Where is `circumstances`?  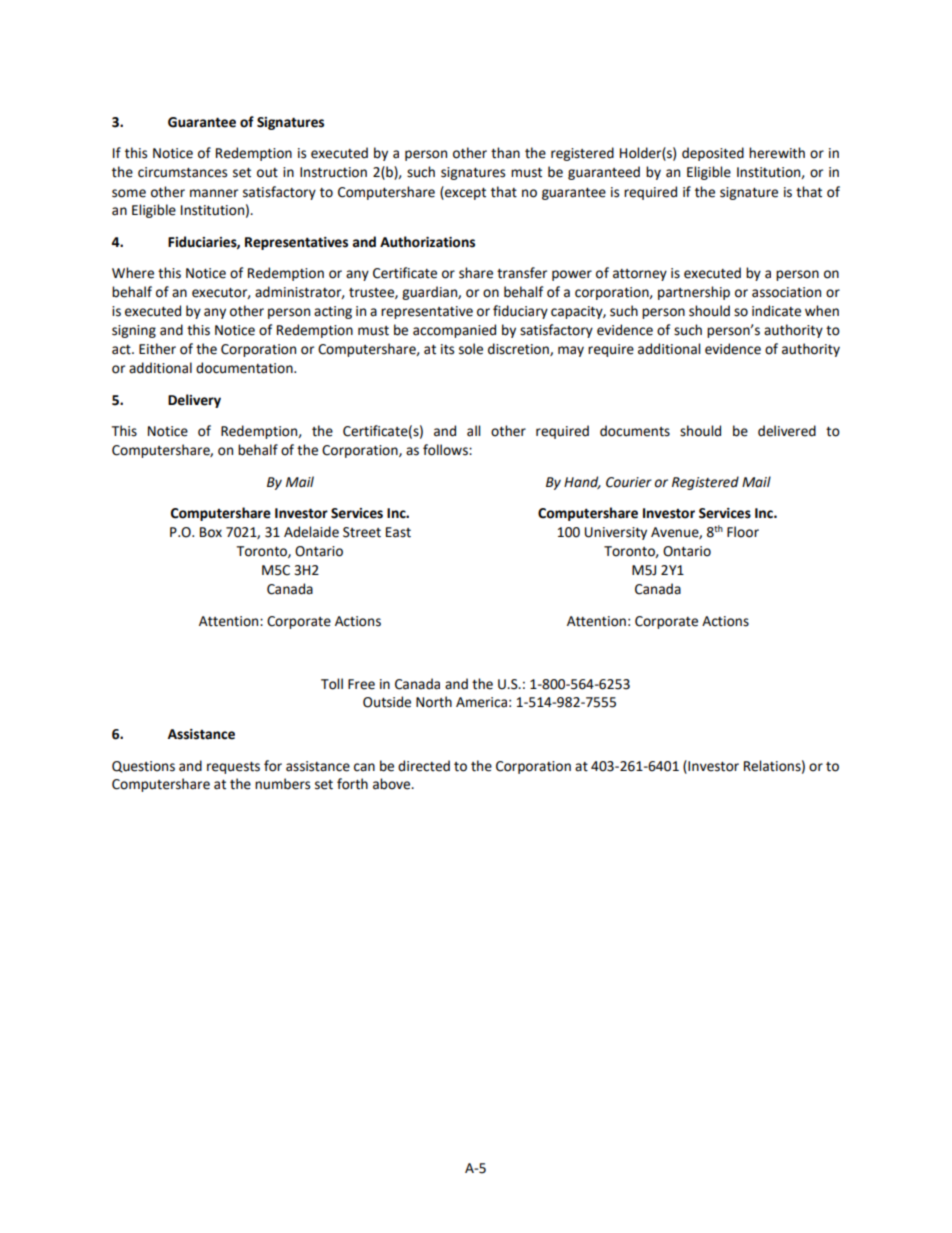 circumstances is located at coordinates (182, 172).
